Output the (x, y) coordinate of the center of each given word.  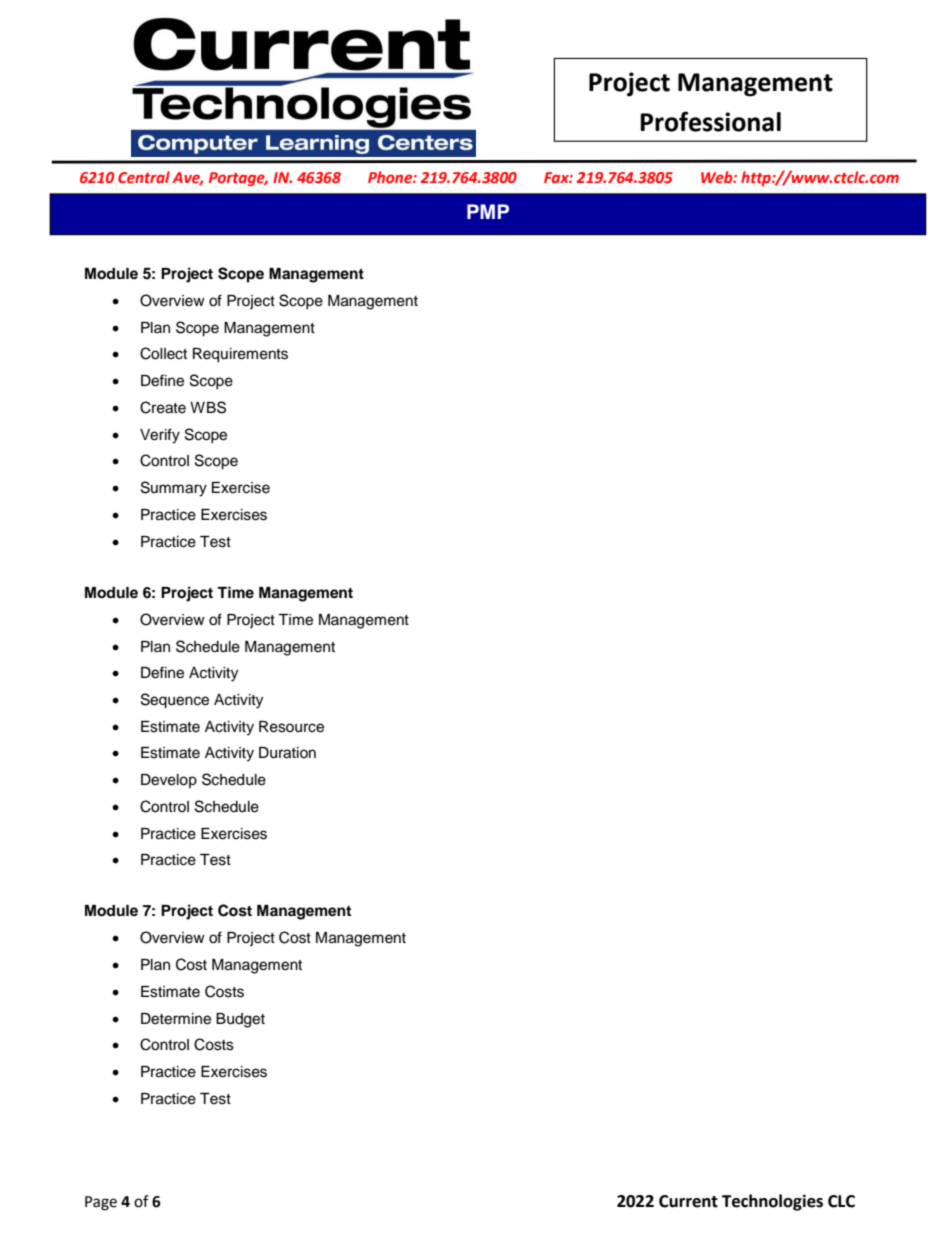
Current (688, 1201)
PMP (488, 211)
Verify (160, 436)
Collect (163, 353)
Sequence (175, 701)
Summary (174, 489)
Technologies (772, 1202)
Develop (169, 781)
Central (144, 177)
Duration (287, 753)
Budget (240, 1020)
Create (163, 407)
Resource (291, 727)
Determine (176, 1019)
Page (101, 1203)
